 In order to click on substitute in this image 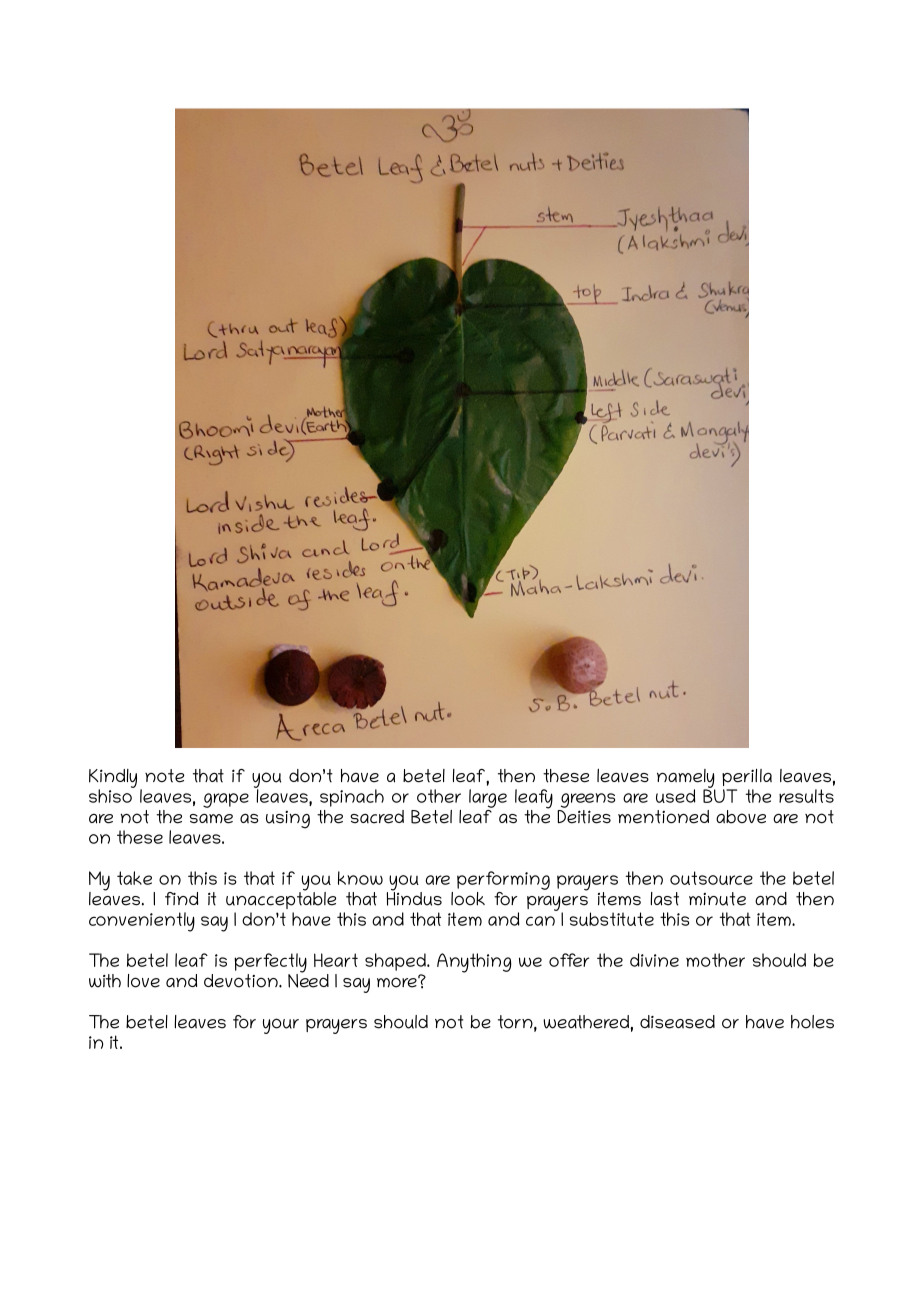, I will do `click(612, 919)`.
